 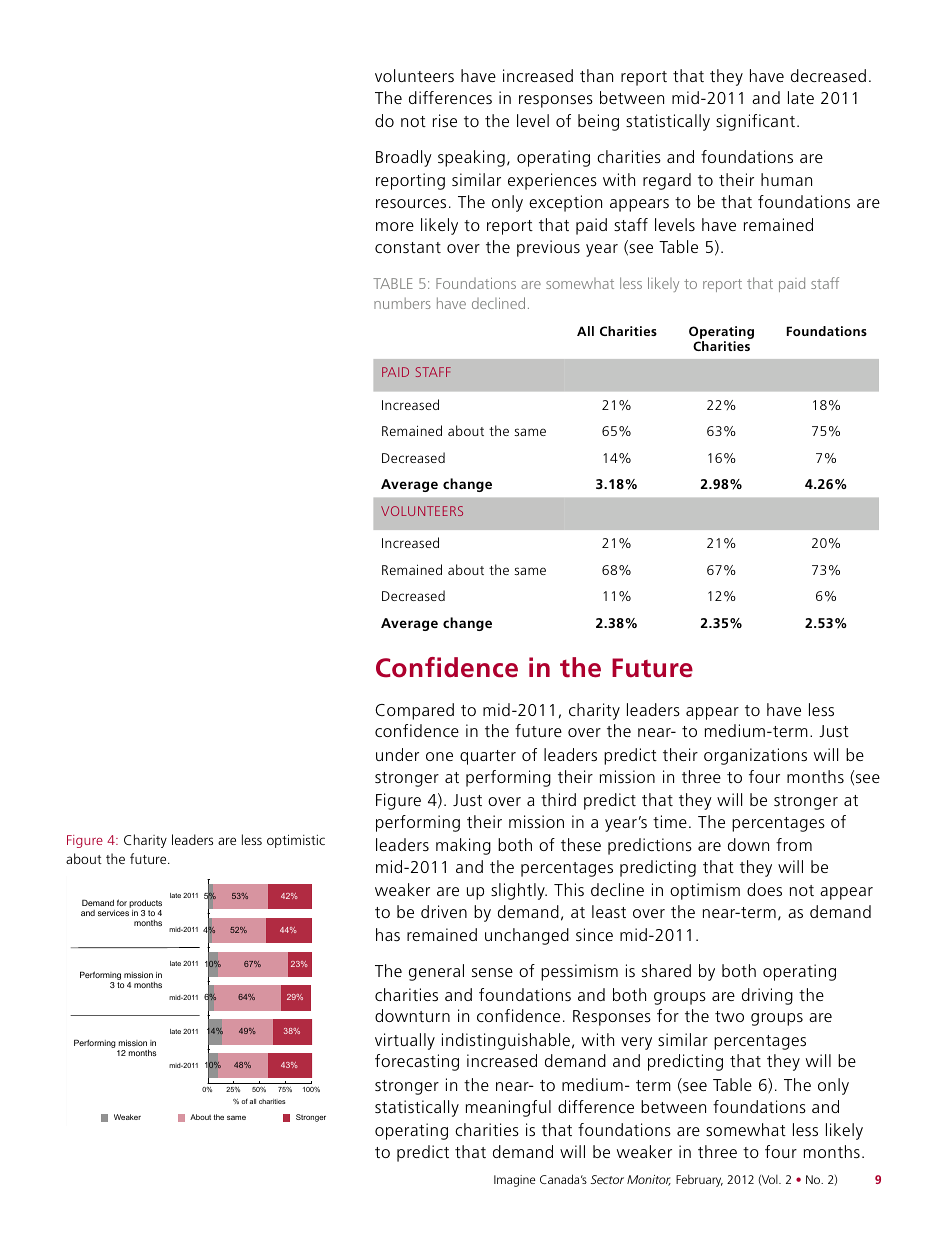 What do you see at coordinates (404, 158) in the image?
I see `Broadly` at bounding box center [404, 158].
